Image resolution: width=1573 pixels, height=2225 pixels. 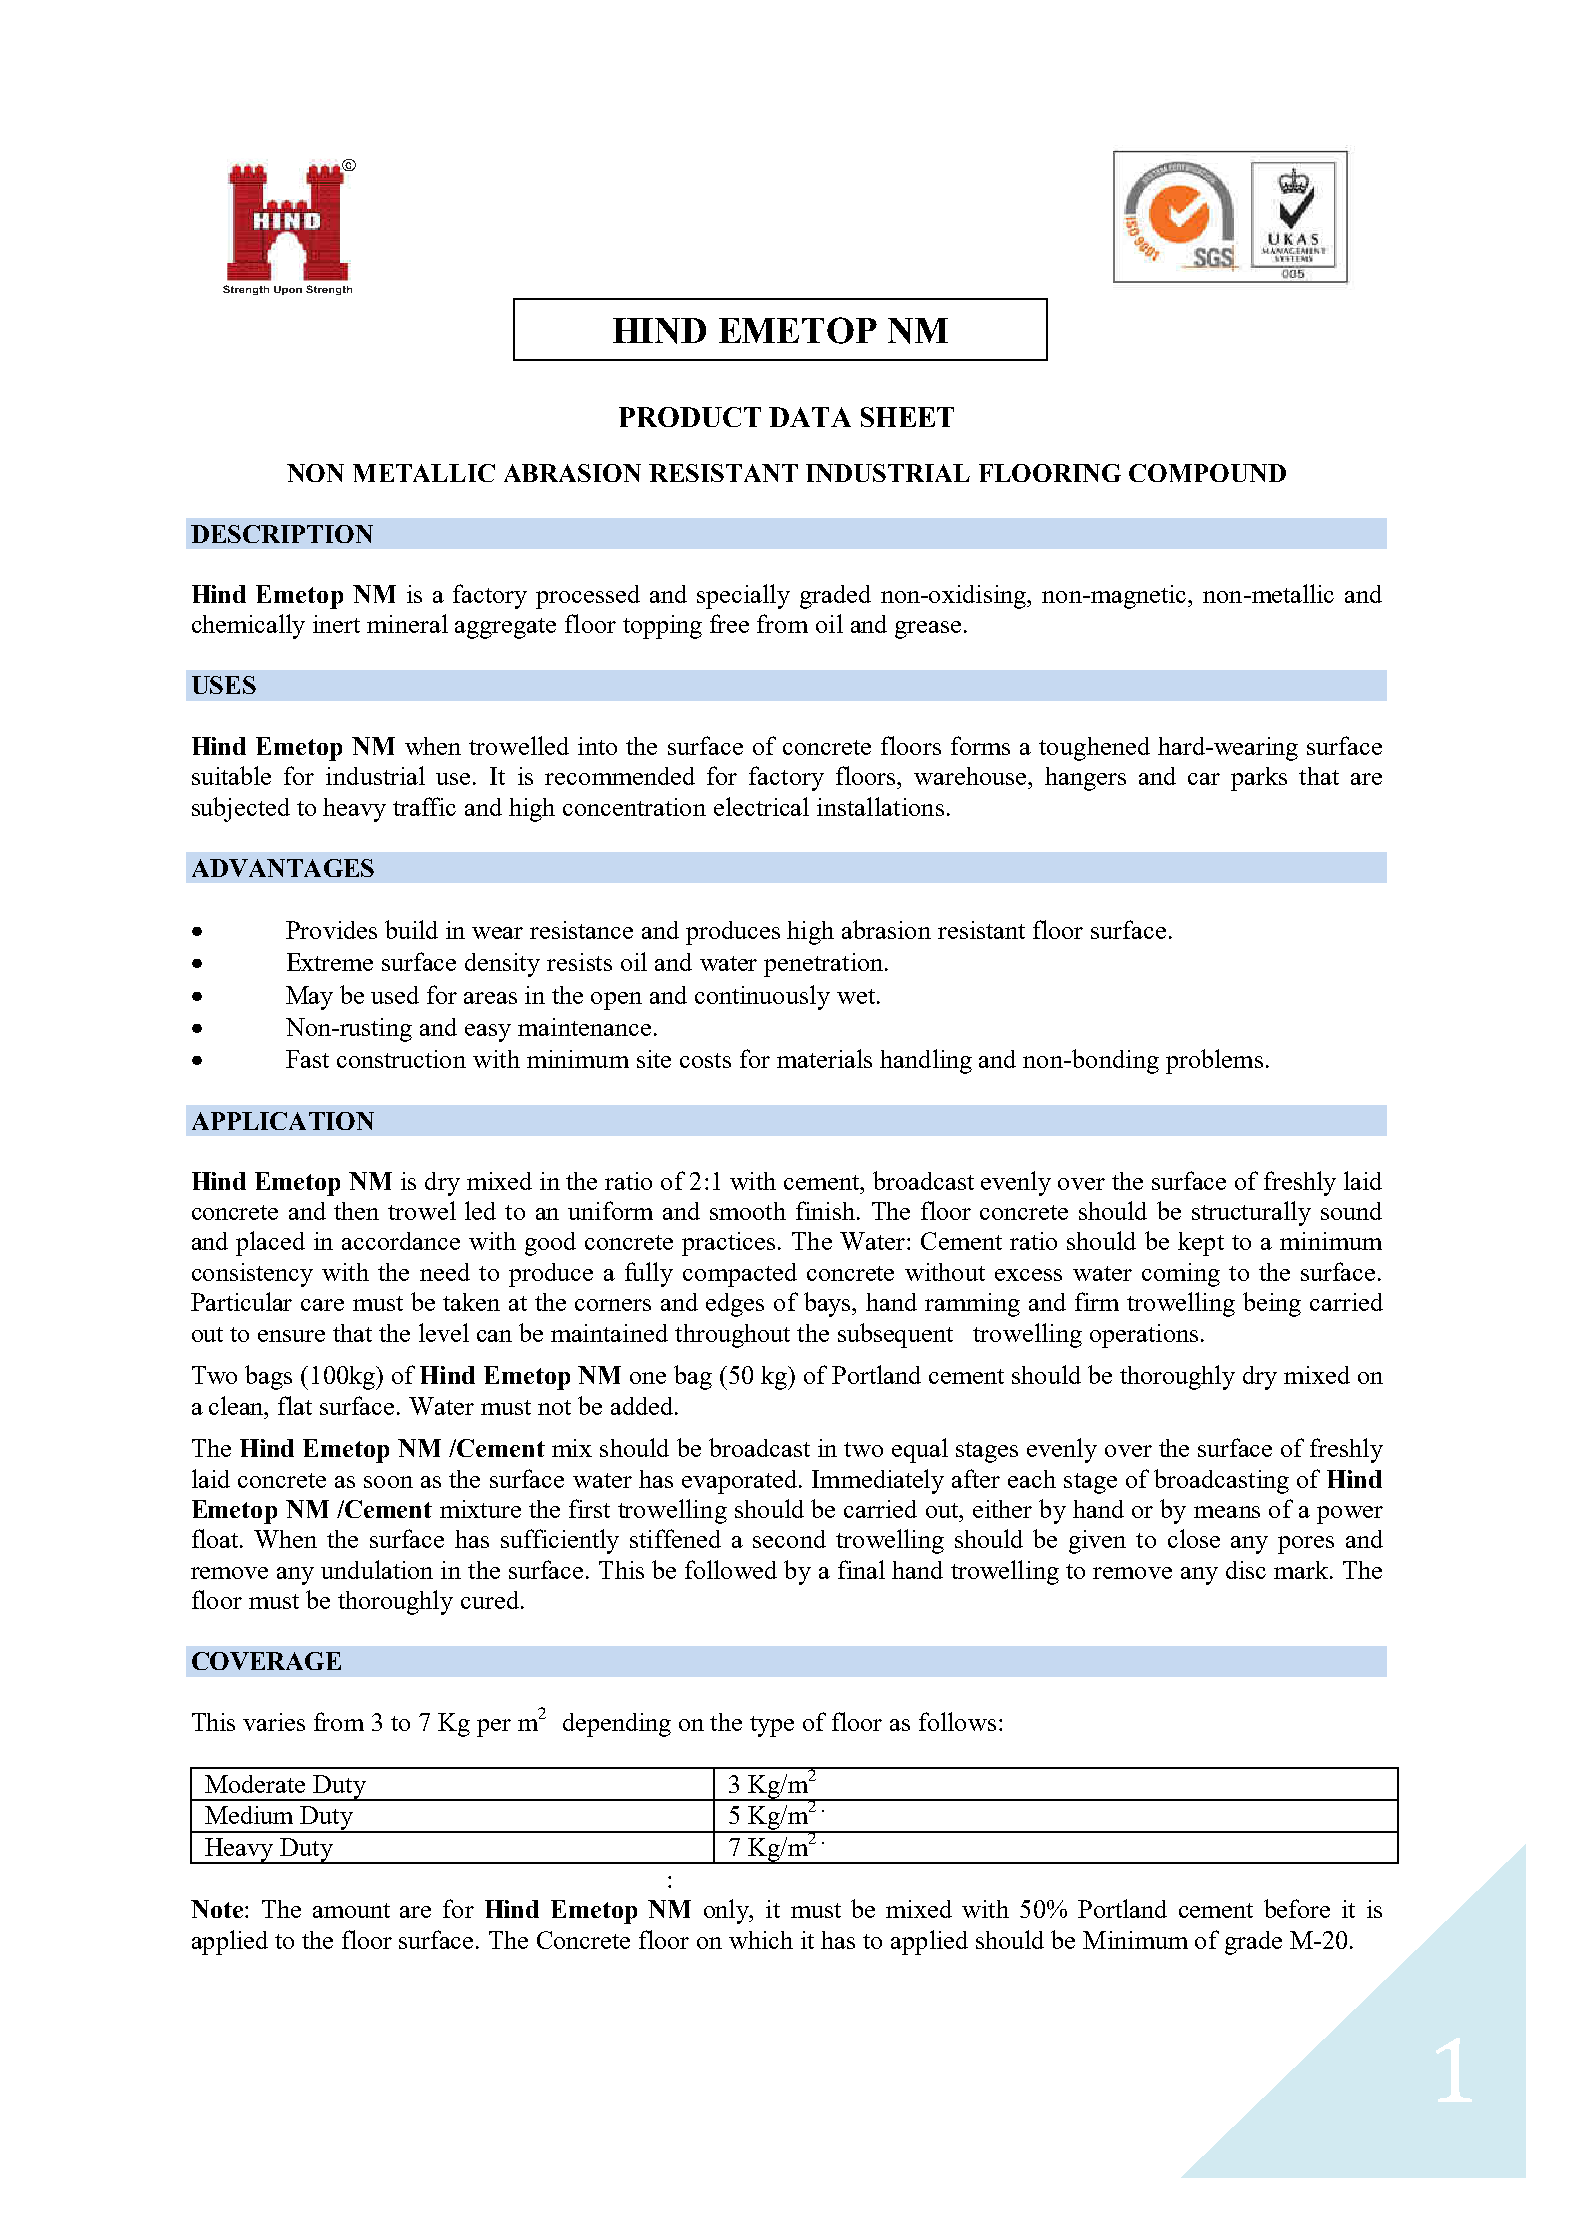 What do you see at coordinates (351, 1910) in the image?
I see `amount` at bounding box center [351, 1910].
